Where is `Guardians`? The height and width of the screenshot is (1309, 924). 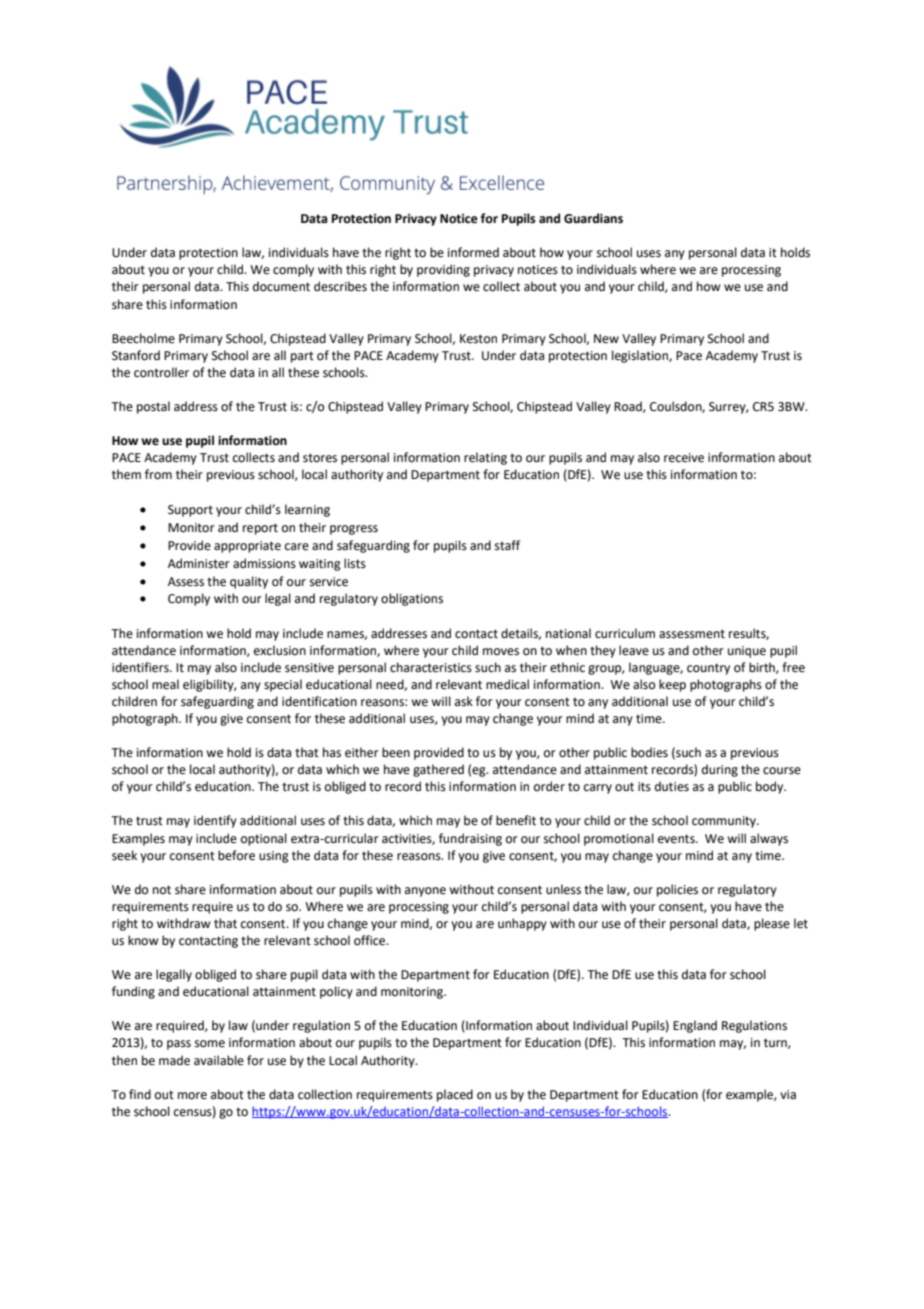 Guardians is located at coordinates (593, 218).
